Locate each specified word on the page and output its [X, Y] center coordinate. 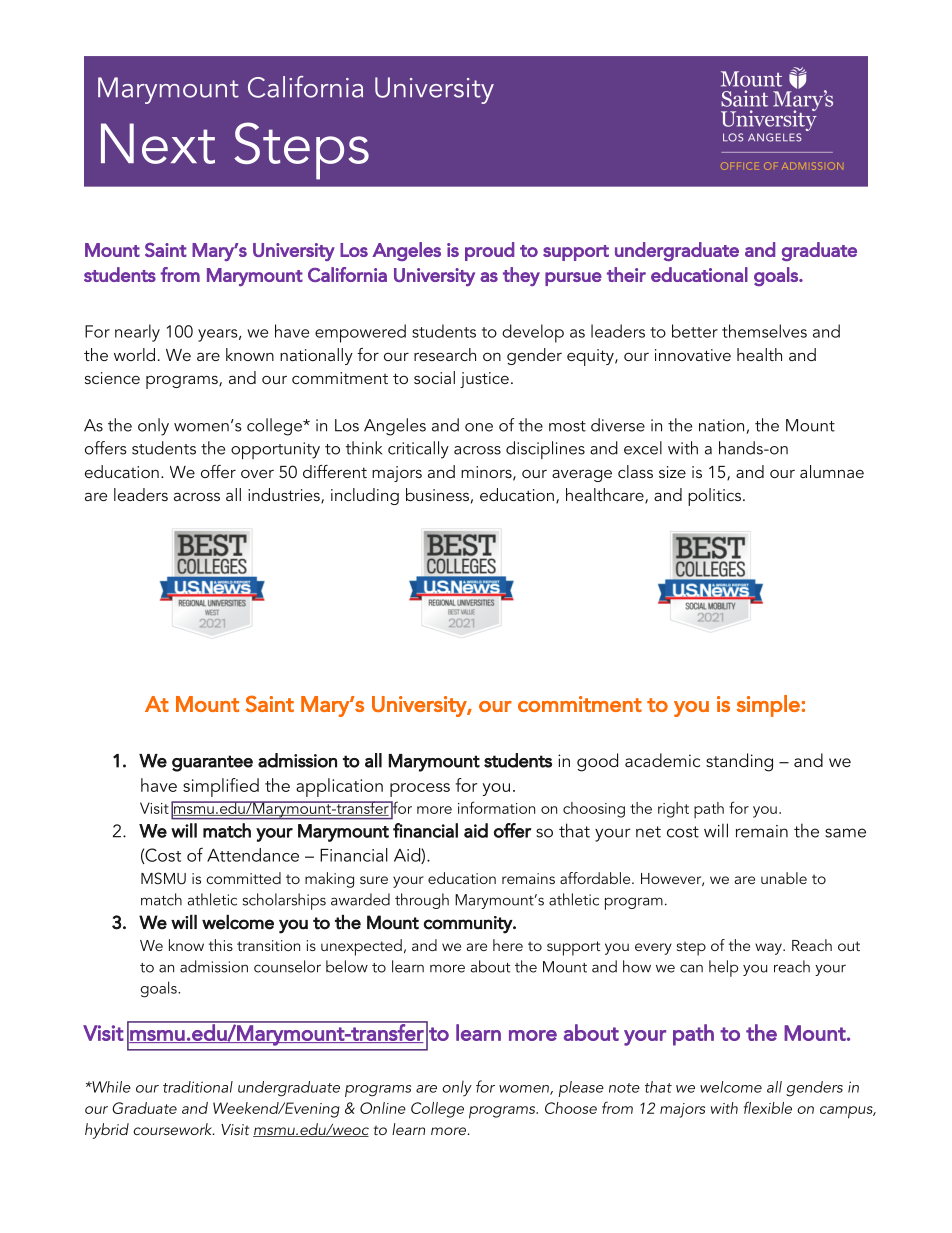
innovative [693, 355]
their [626, 274]
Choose [571, 1108]
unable [784, 878]
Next [158, 143]
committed [243, 878]
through [422, 901]
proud [489, 251]
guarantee [212, 763]
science [112, 378]
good [597, 762]
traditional [198, 1087]
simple [768, 706]
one [479, 427]
